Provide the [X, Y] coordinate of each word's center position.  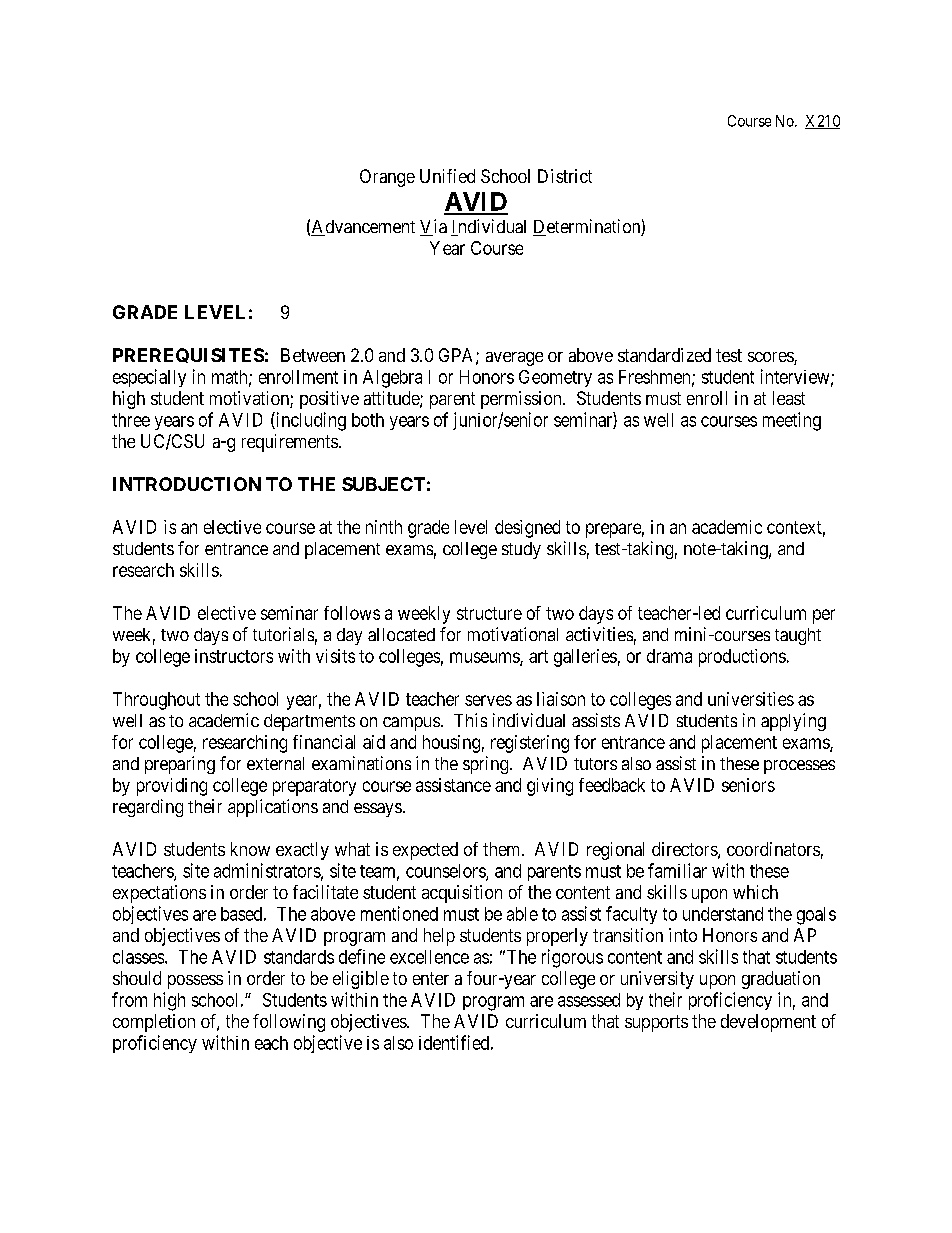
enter [431, 978]
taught [798, 636]
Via [433, 227]
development [768, 1023]
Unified [447, 176]
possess [195, 982]
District [565, 176]
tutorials [283, 634]
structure [489, 613]
